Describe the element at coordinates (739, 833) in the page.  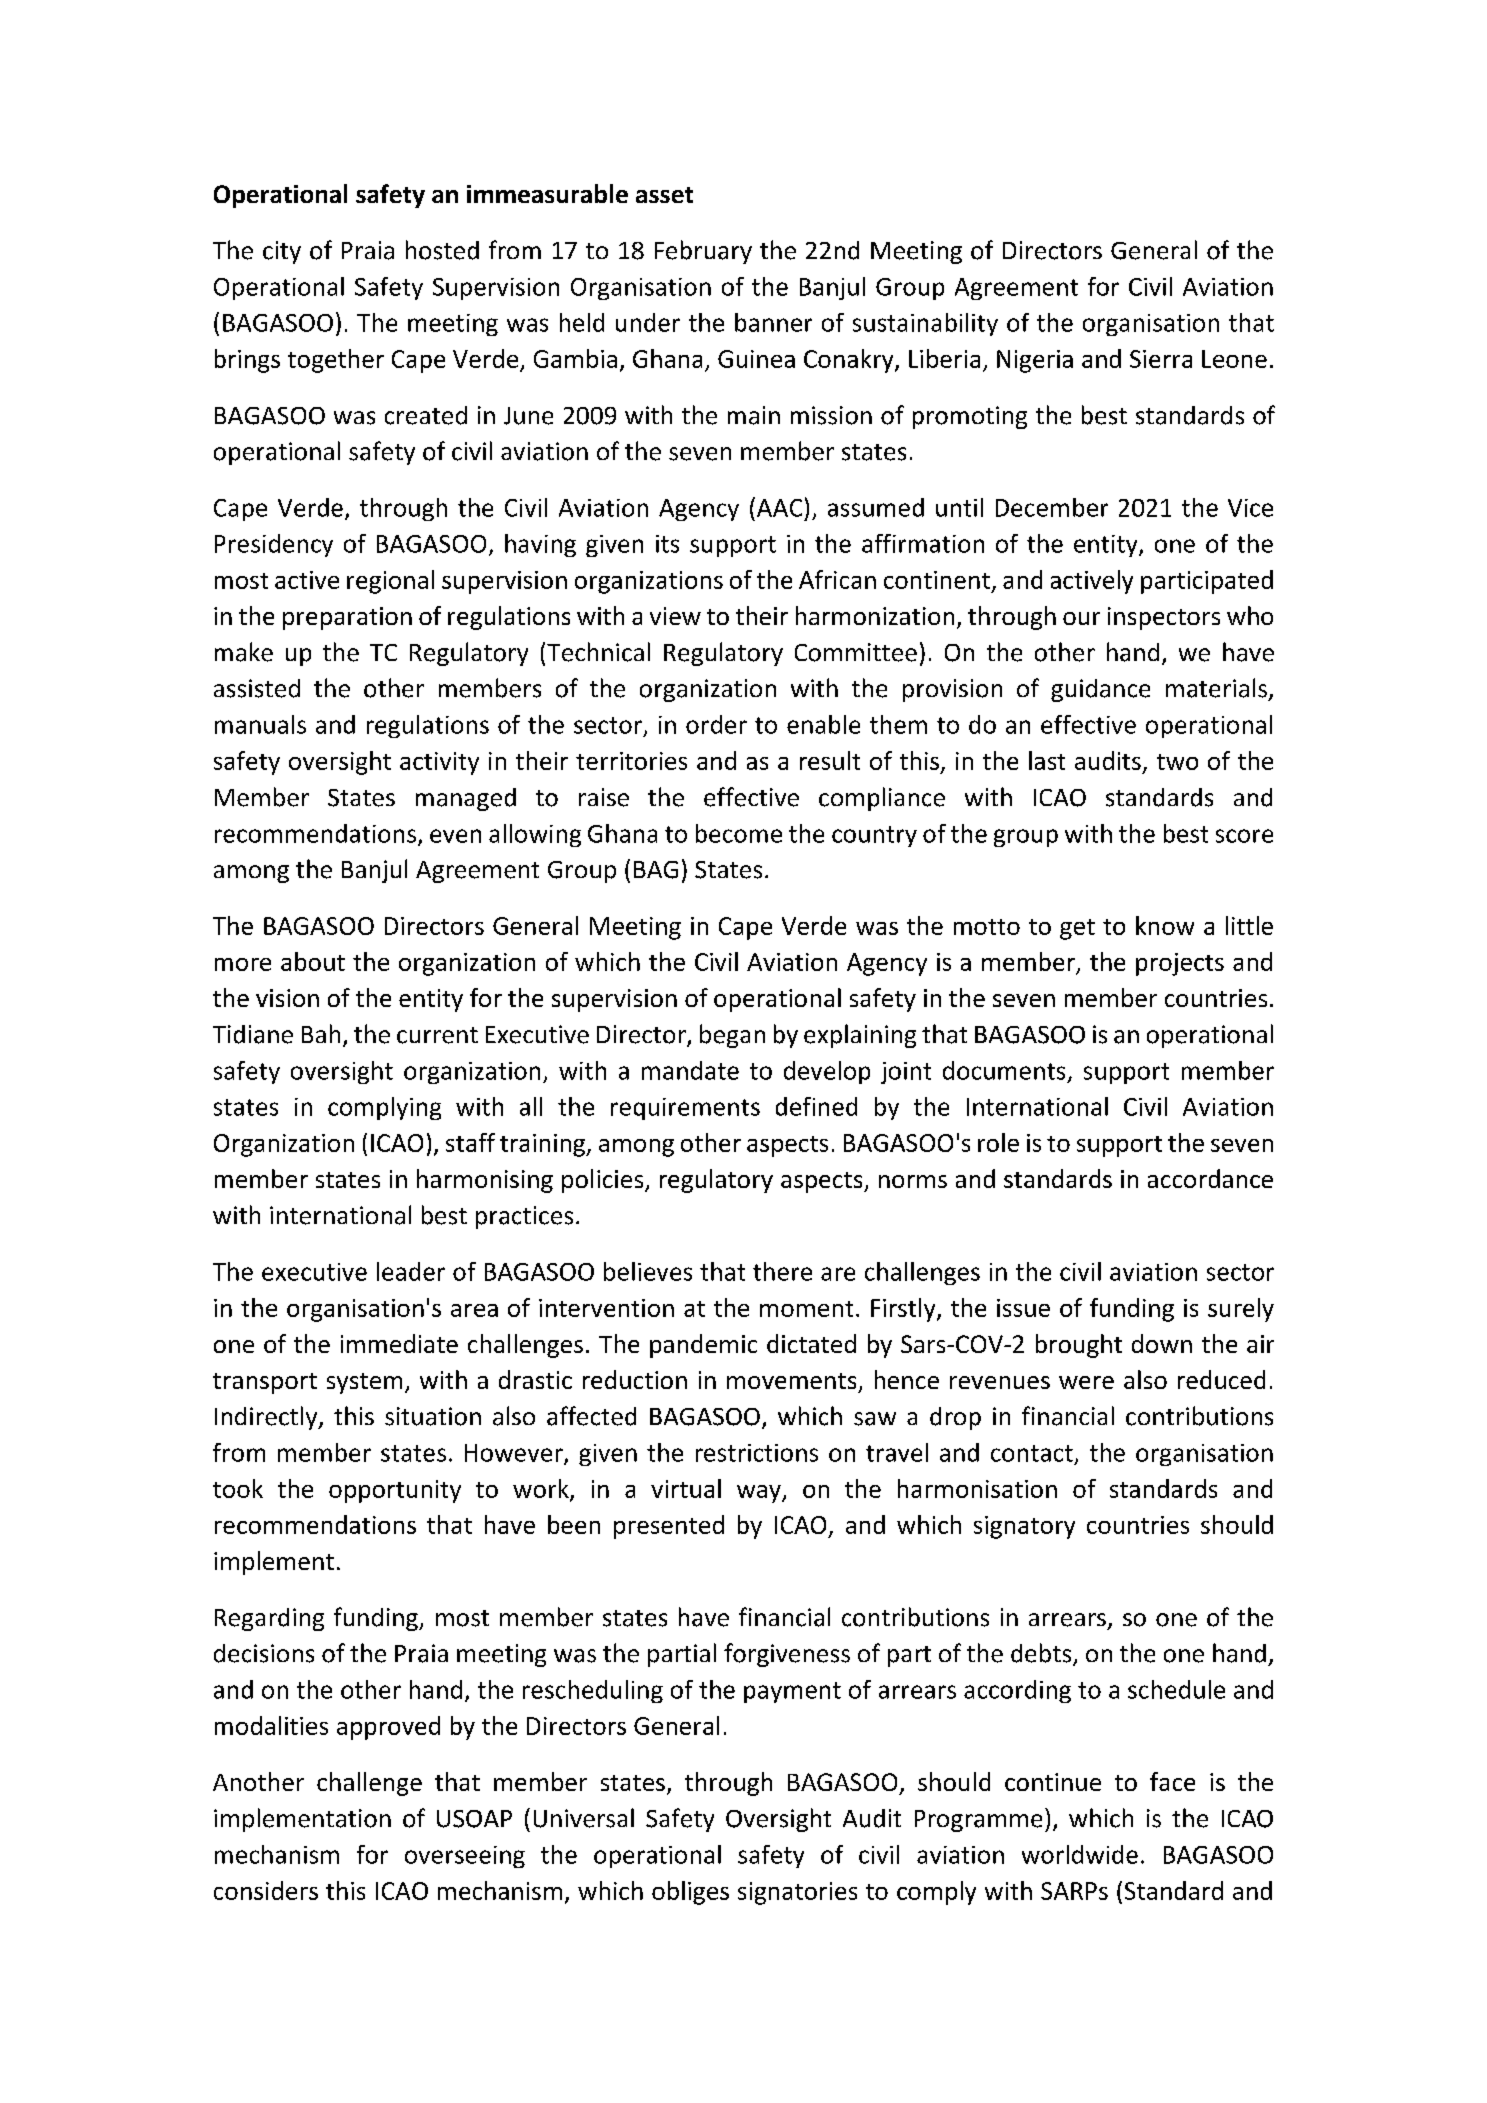
I see `become` at that location.
